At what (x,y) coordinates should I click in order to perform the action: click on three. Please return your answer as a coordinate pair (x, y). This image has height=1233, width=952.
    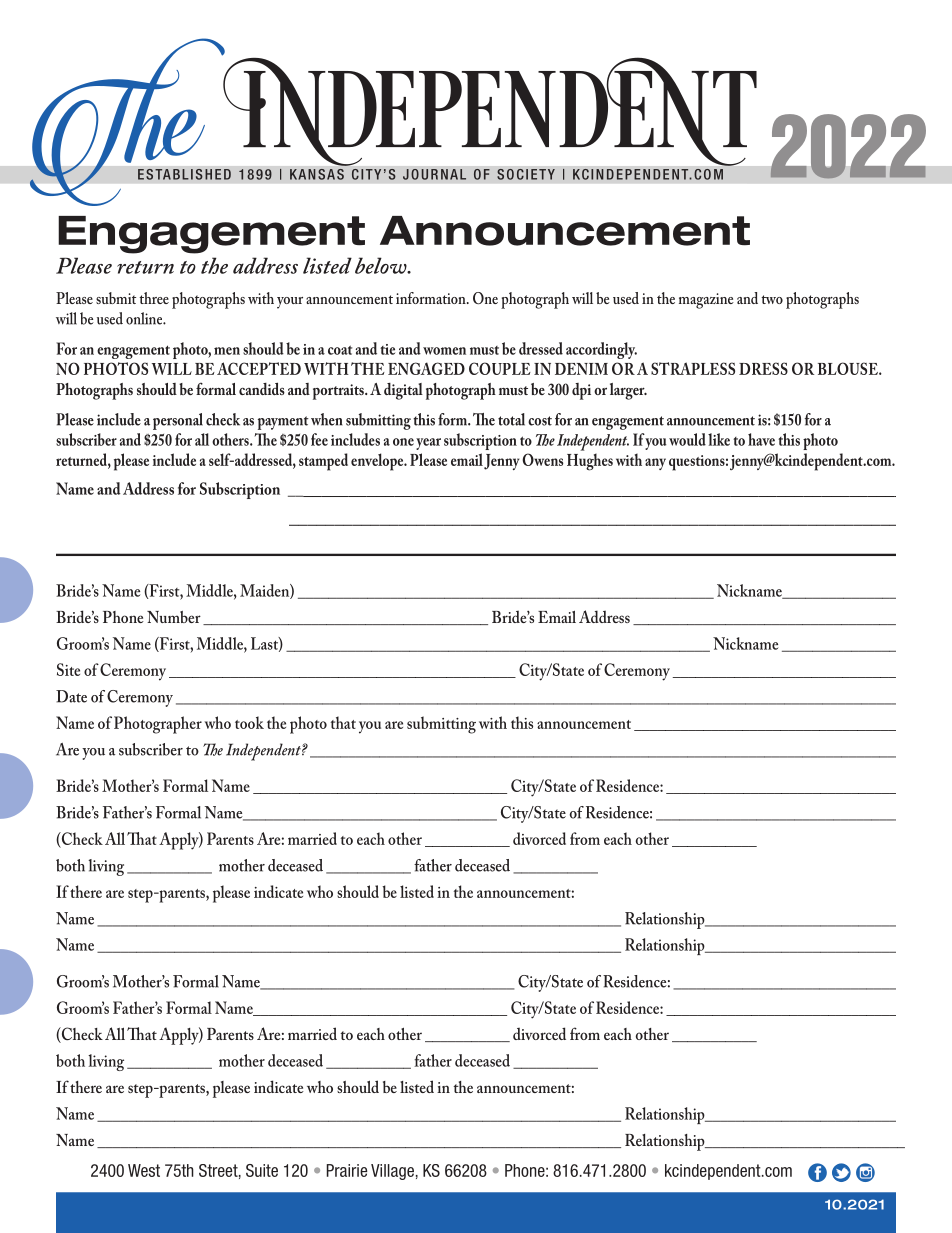
    Looking at the image, I should click on (154, 298).
